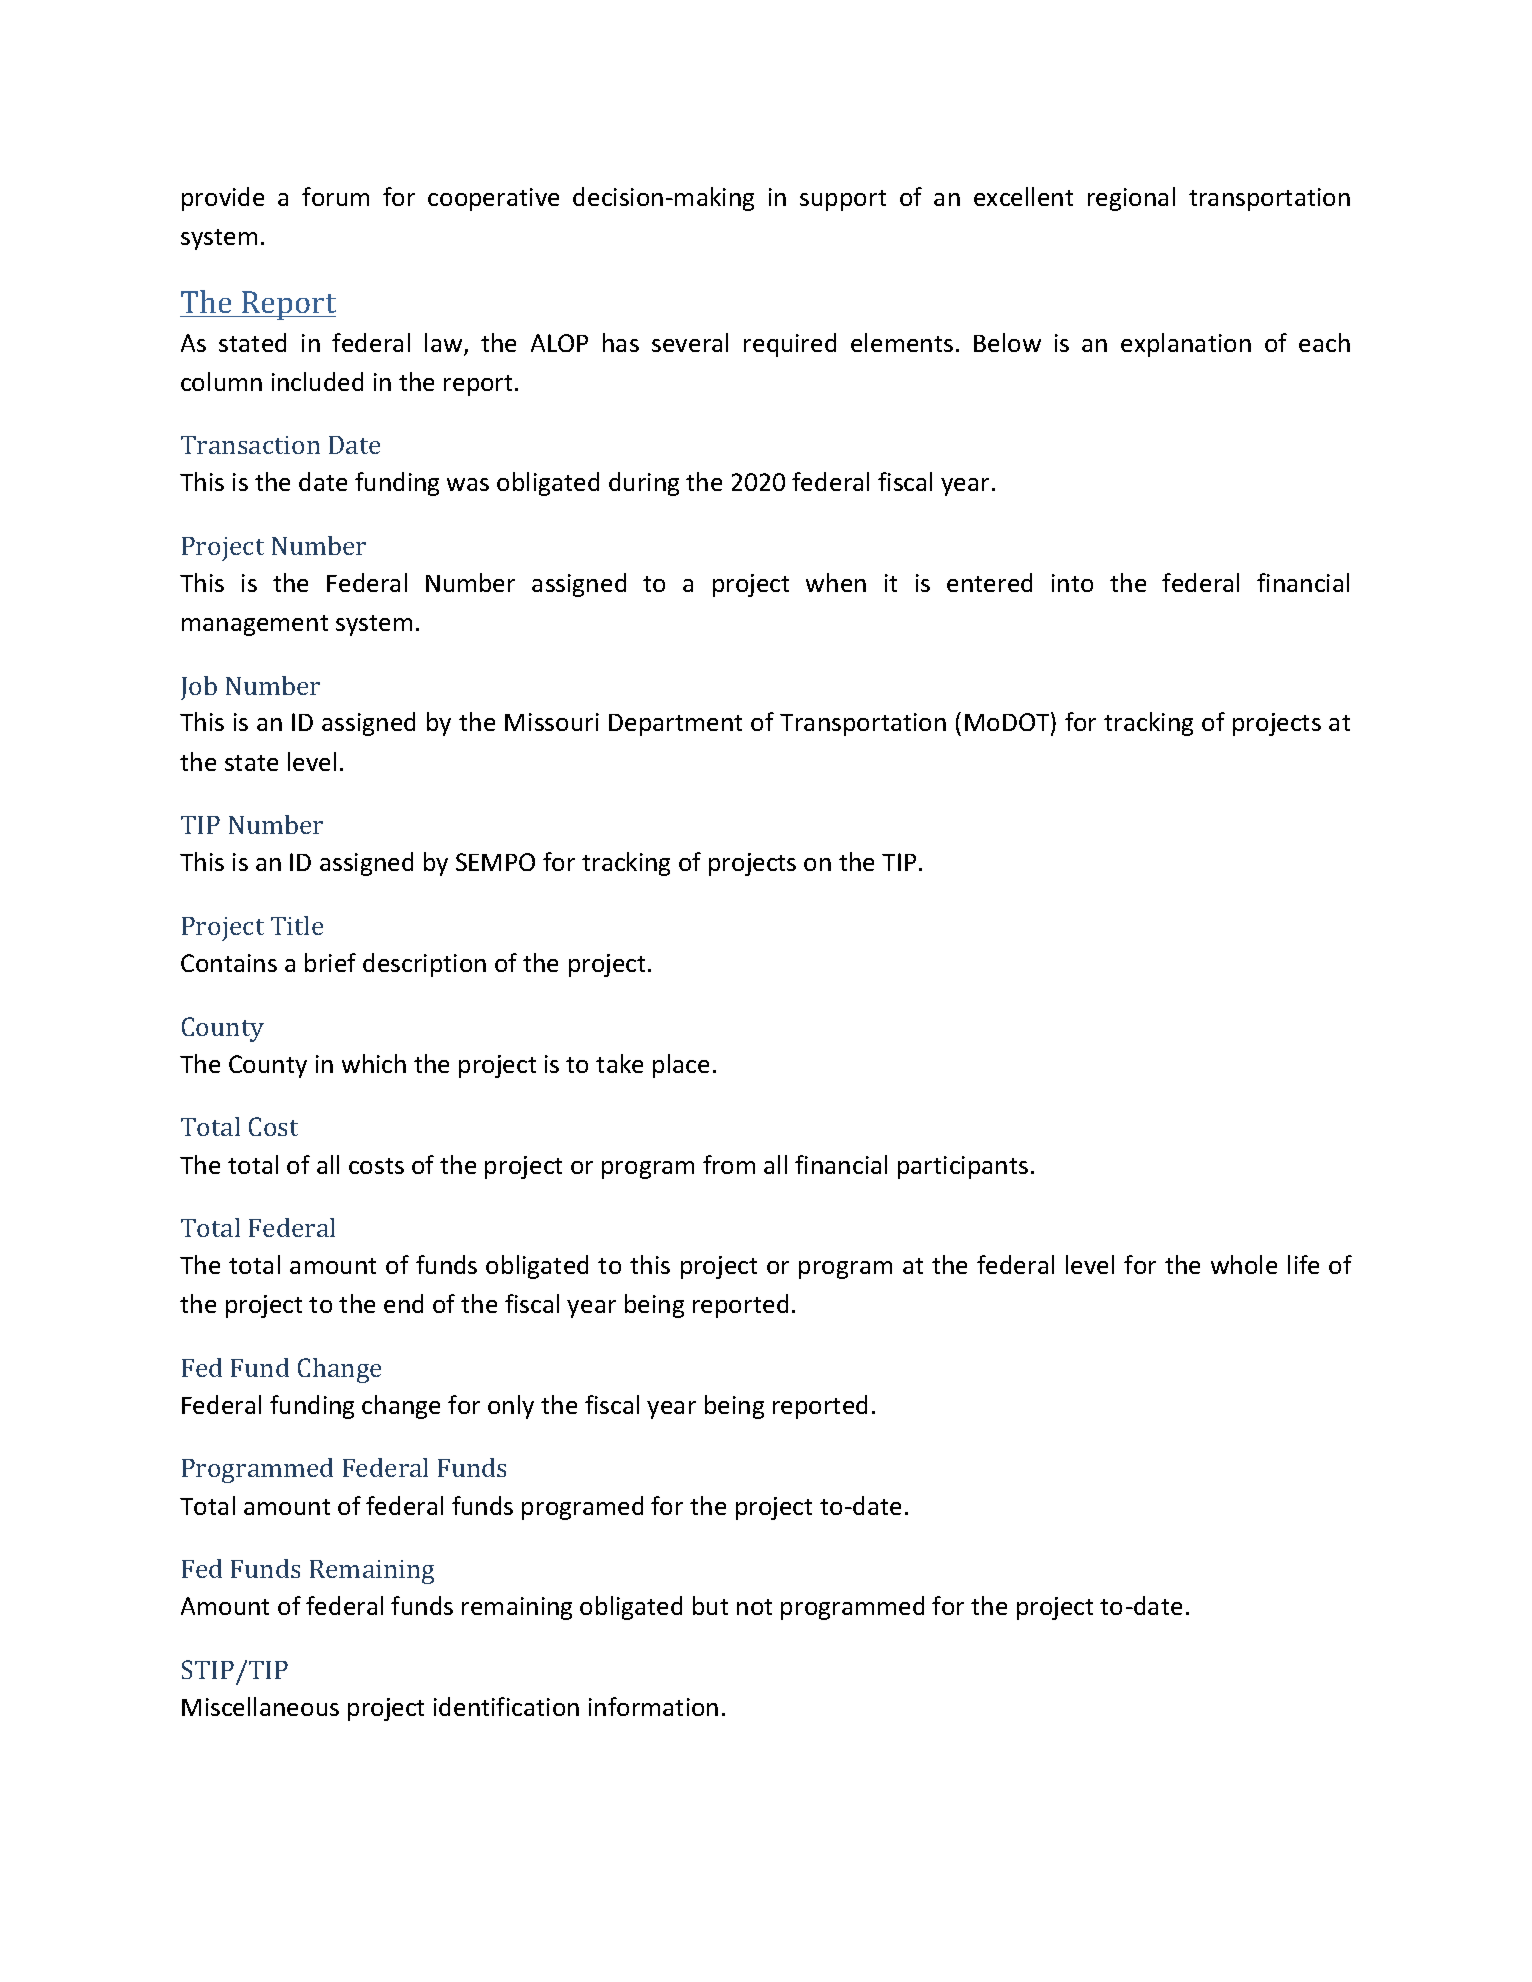 The height and width of the screenshot is (1982, 1532). Describe the element at coordinates (729, 1164) in the screenshot. I see `from` at that location.
